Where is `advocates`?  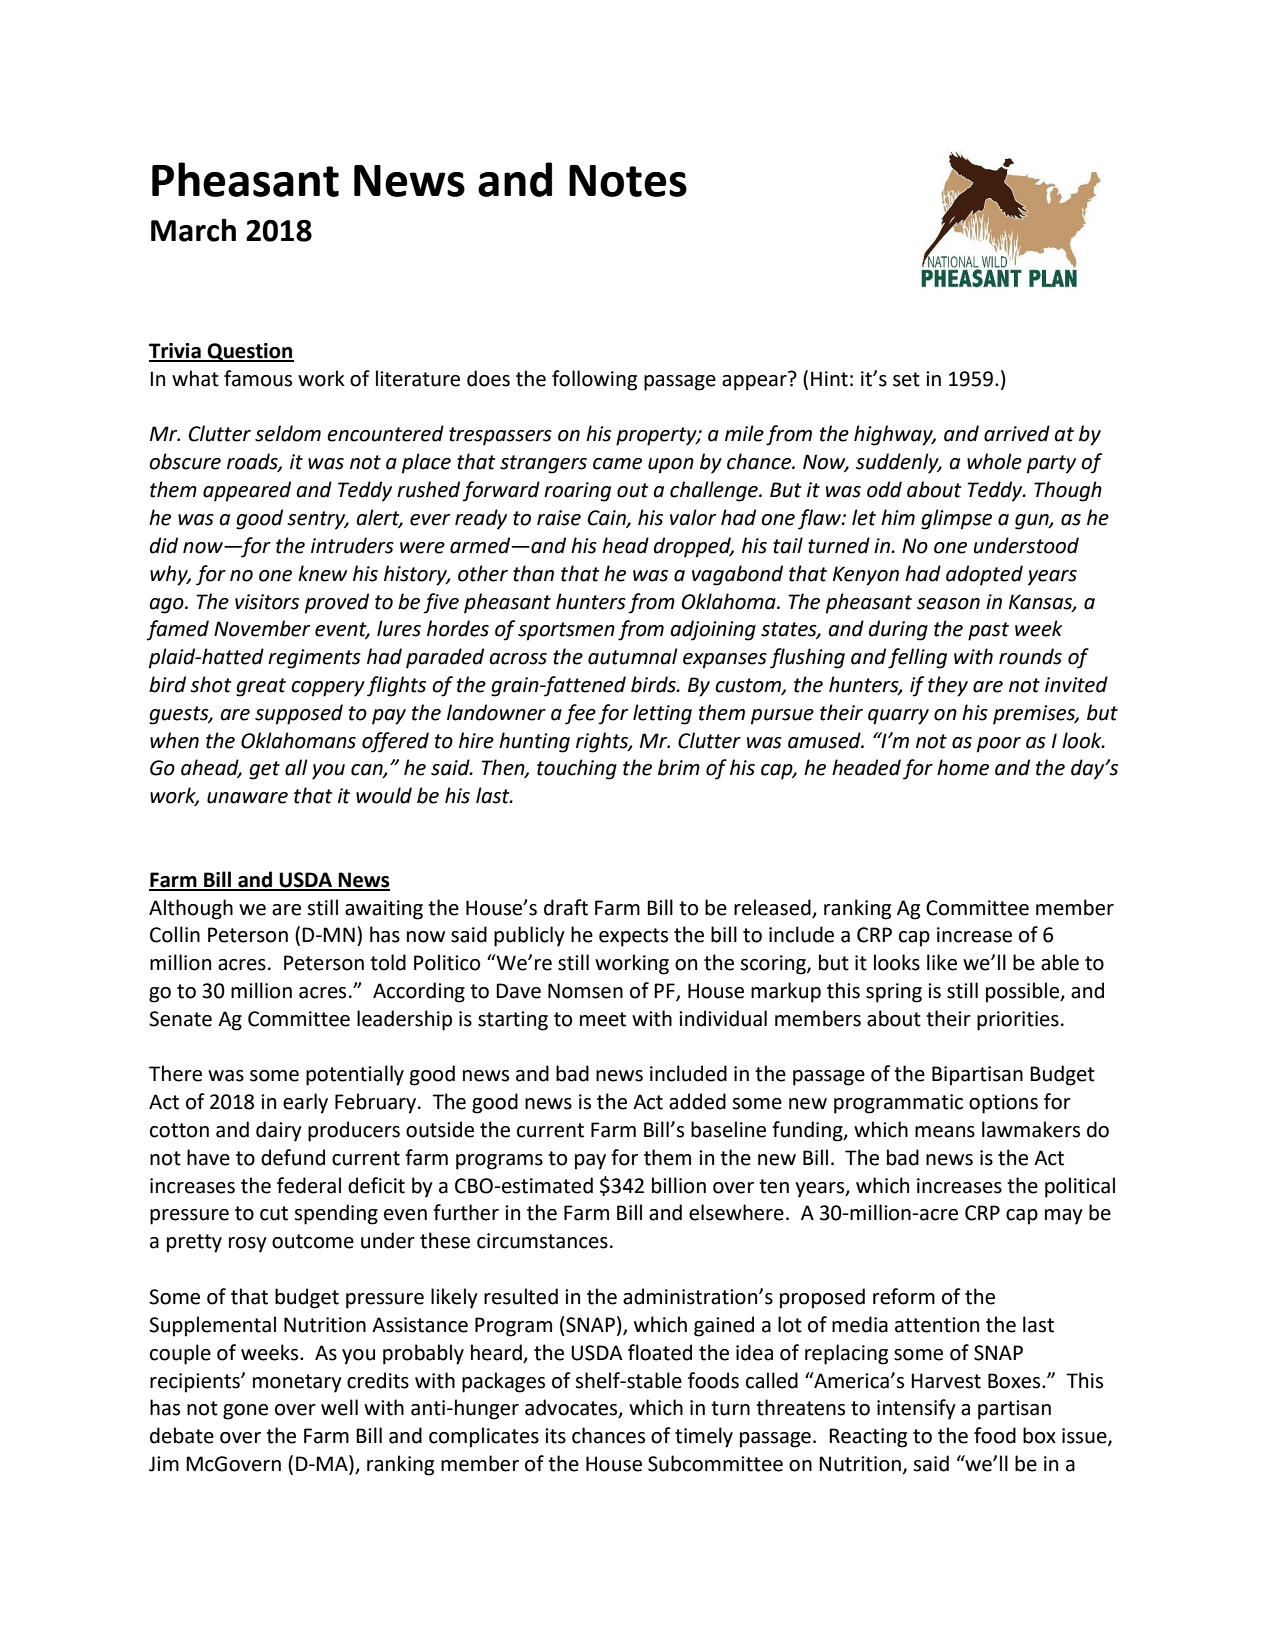 advocates is located at coordinates (572, 1408).
